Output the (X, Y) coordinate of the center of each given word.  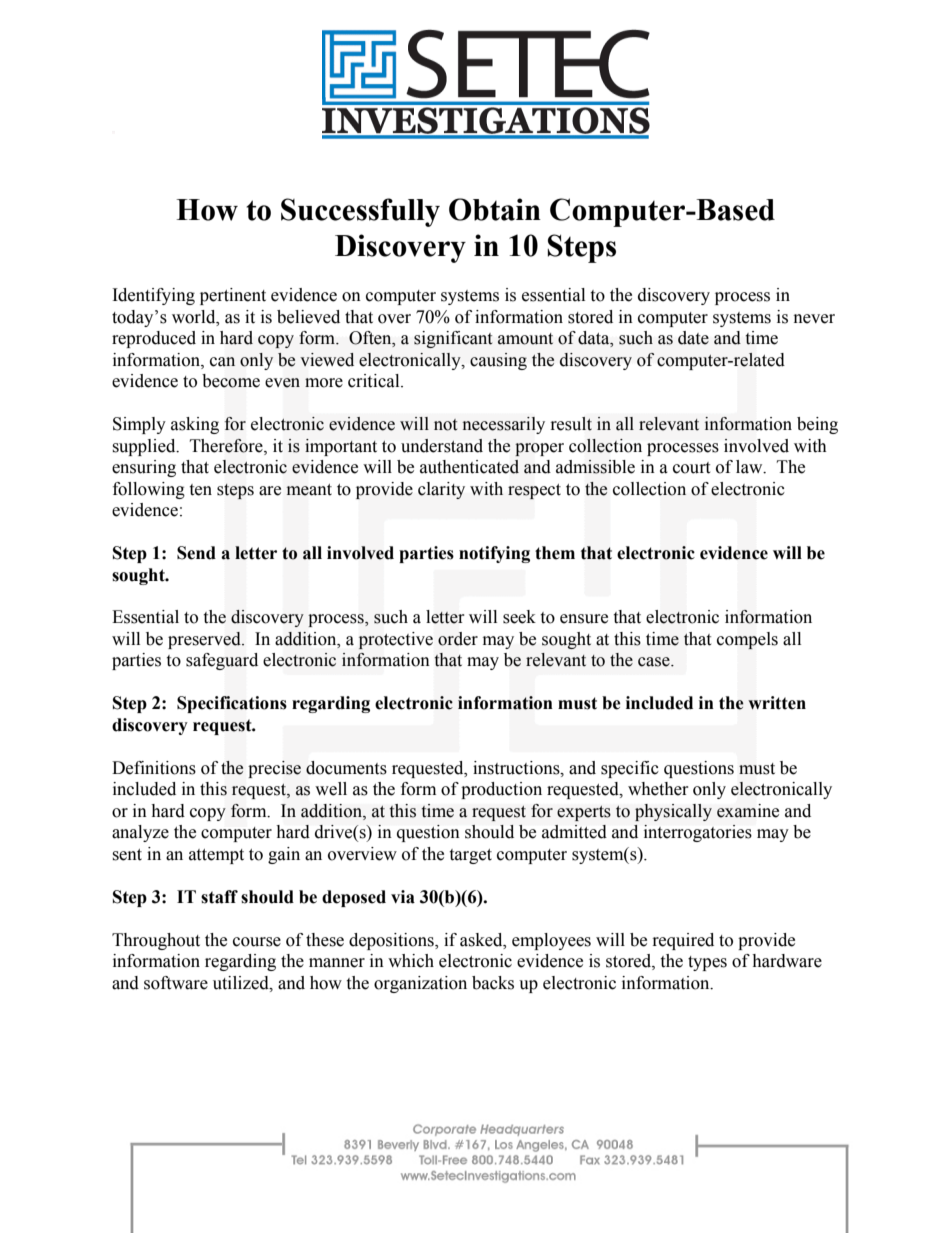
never (814, 319)
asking (195, 425)
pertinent (233, 296)
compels (747, 640)
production (501, 790)
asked (482, 940)
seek (519, 617)
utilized (242, 983)
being (817, 425)
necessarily (504, 425)
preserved (205, 640)
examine (748, 811)
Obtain (495, 209)
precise (274, 769)
